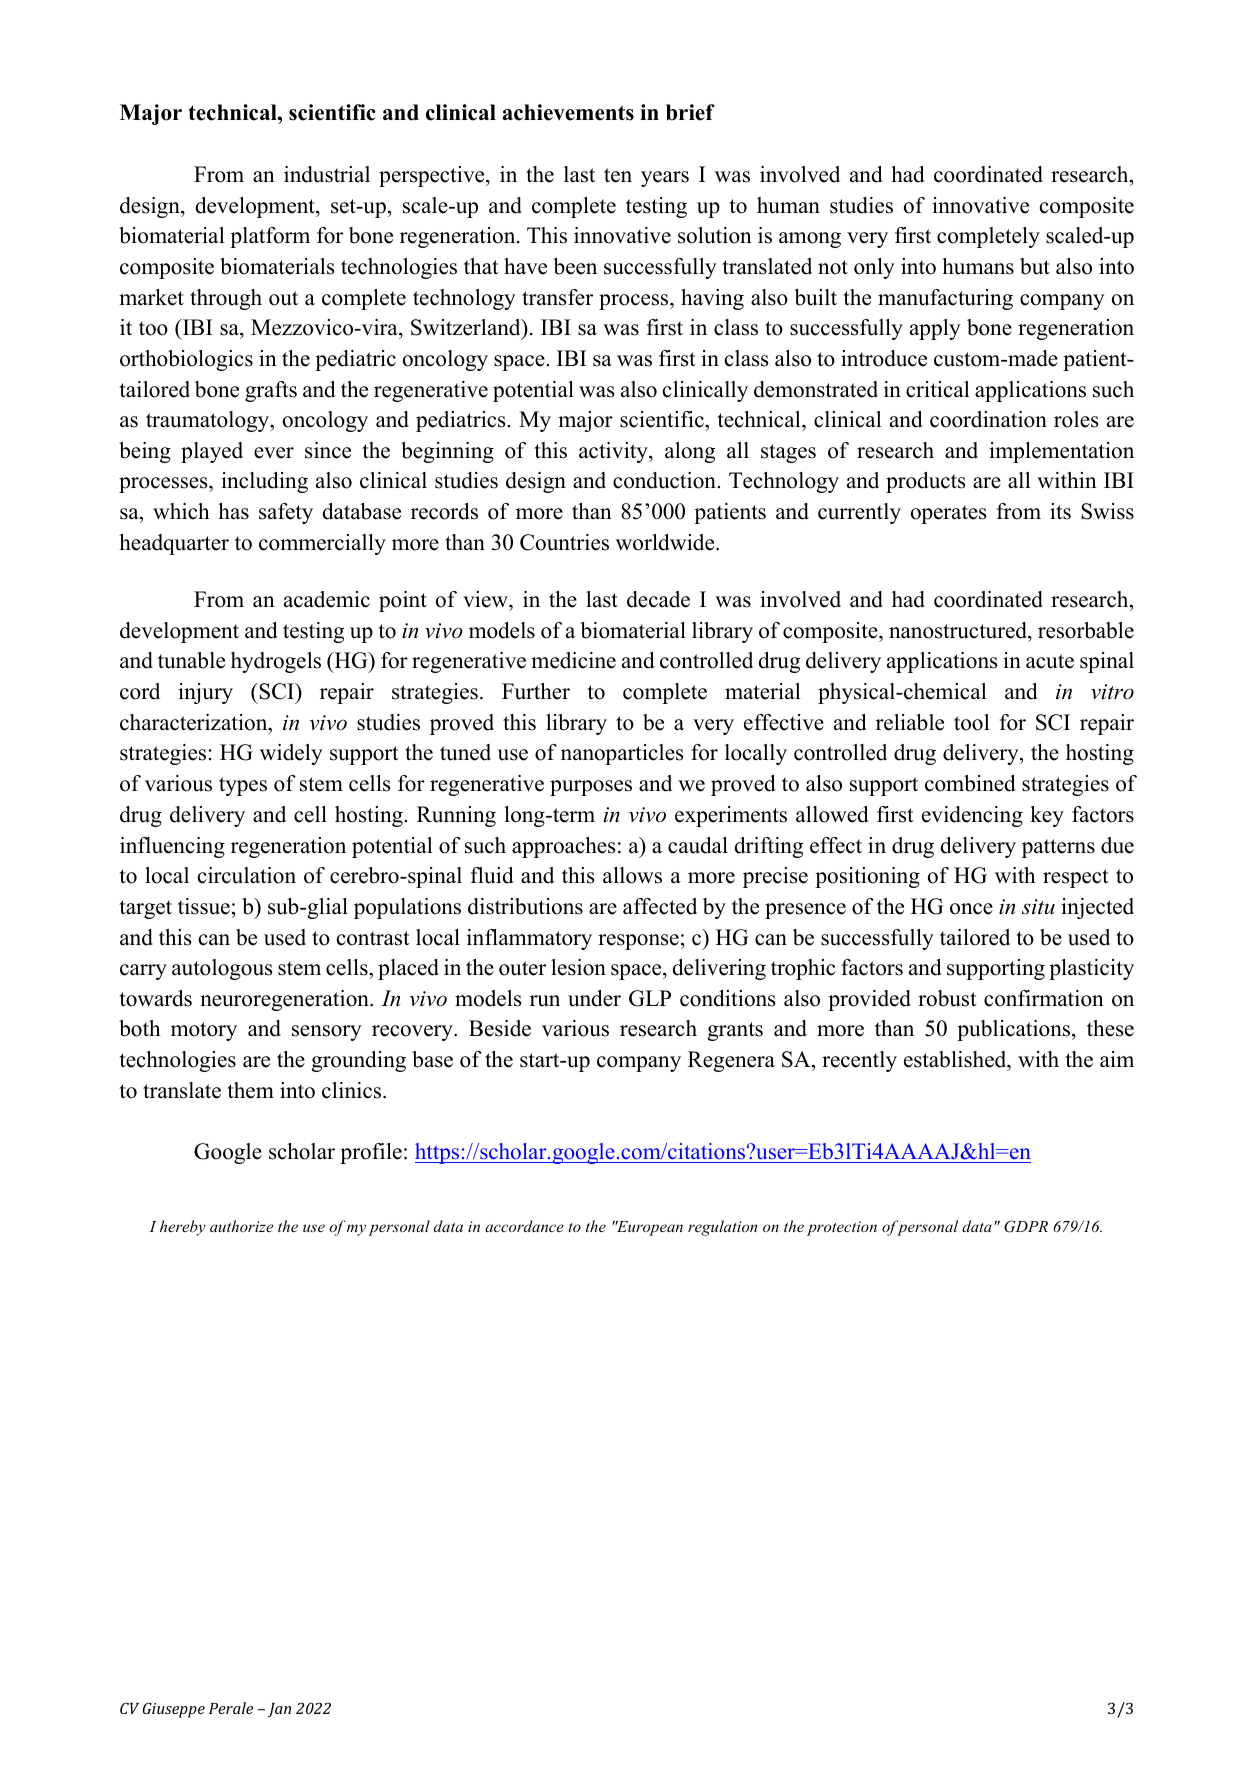 Image resolution: width=1254 pixels, height=1775 pixels. What do you see at coordinates (241, 1226) in the image?
I see `authorize` at bounding box center [241, 1226].
